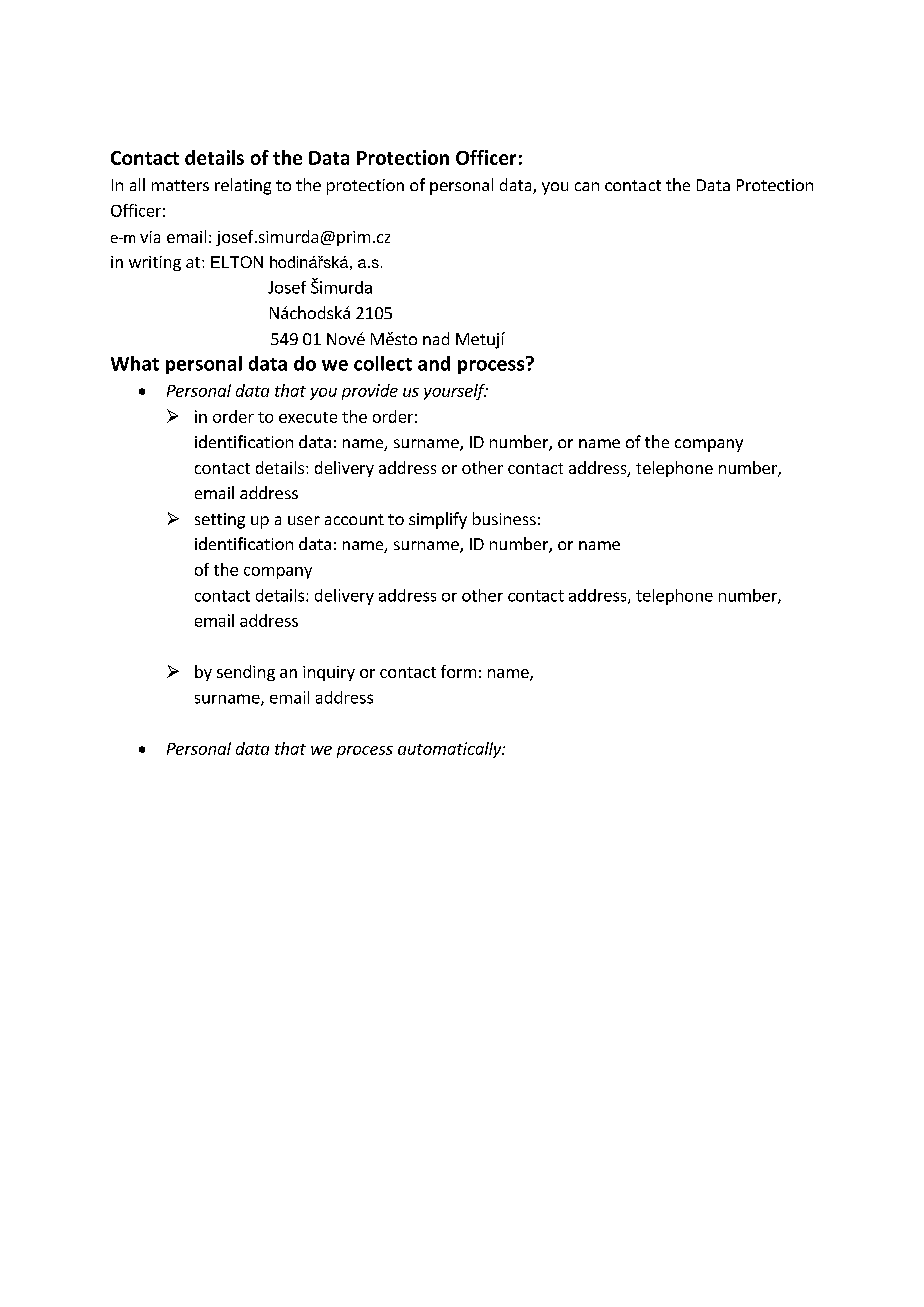 The height and width of the image is (1307, 924). What do you see at coordinates (243, 186) in the image?
I see `relating` at bounding box center [243, 186].
